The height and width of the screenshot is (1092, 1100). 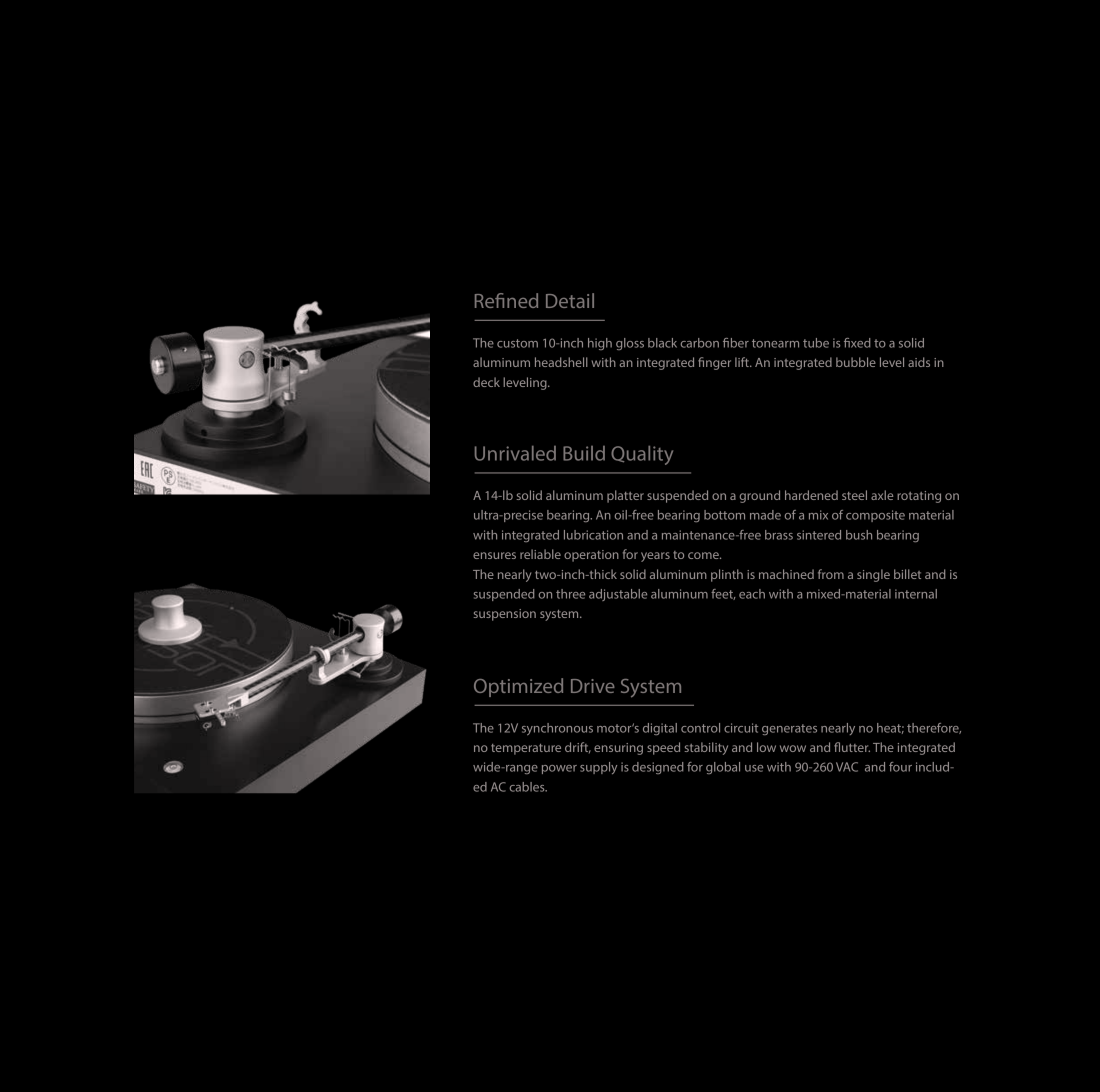 What do you see at coordinates (642, 455) in the screenshot?
I see `Quality` at bounding box center [642, 455].
